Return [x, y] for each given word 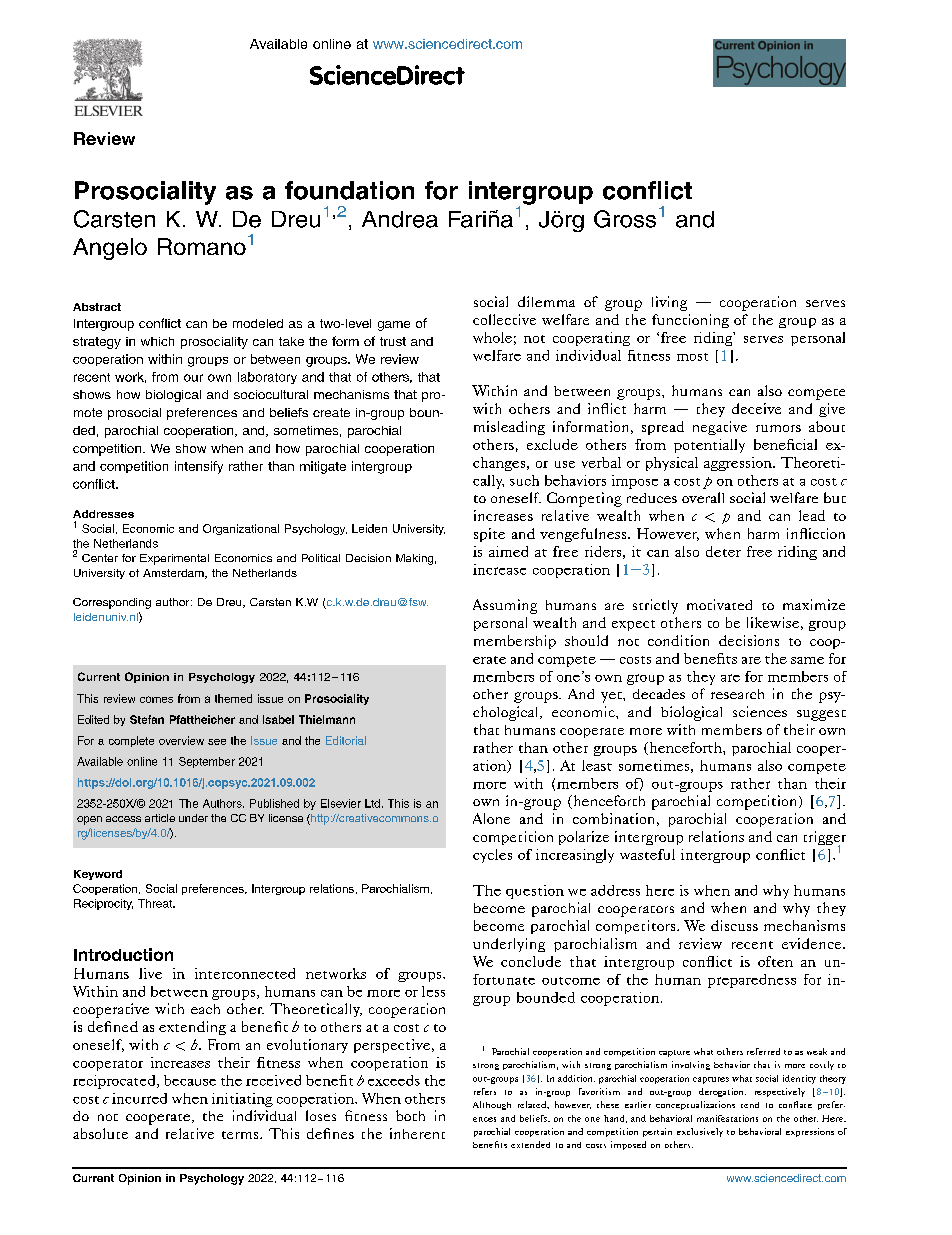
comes [156, 699]
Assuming [505, 606]
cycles [492, 856]
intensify [199, 467]
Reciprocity [103, 904]
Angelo [110, 249]
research [737, 694]
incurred [139, 1098]
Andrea [400, 219]
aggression [739, 464]
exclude [552, 444]
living [669, 303]
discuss [734, 925]
